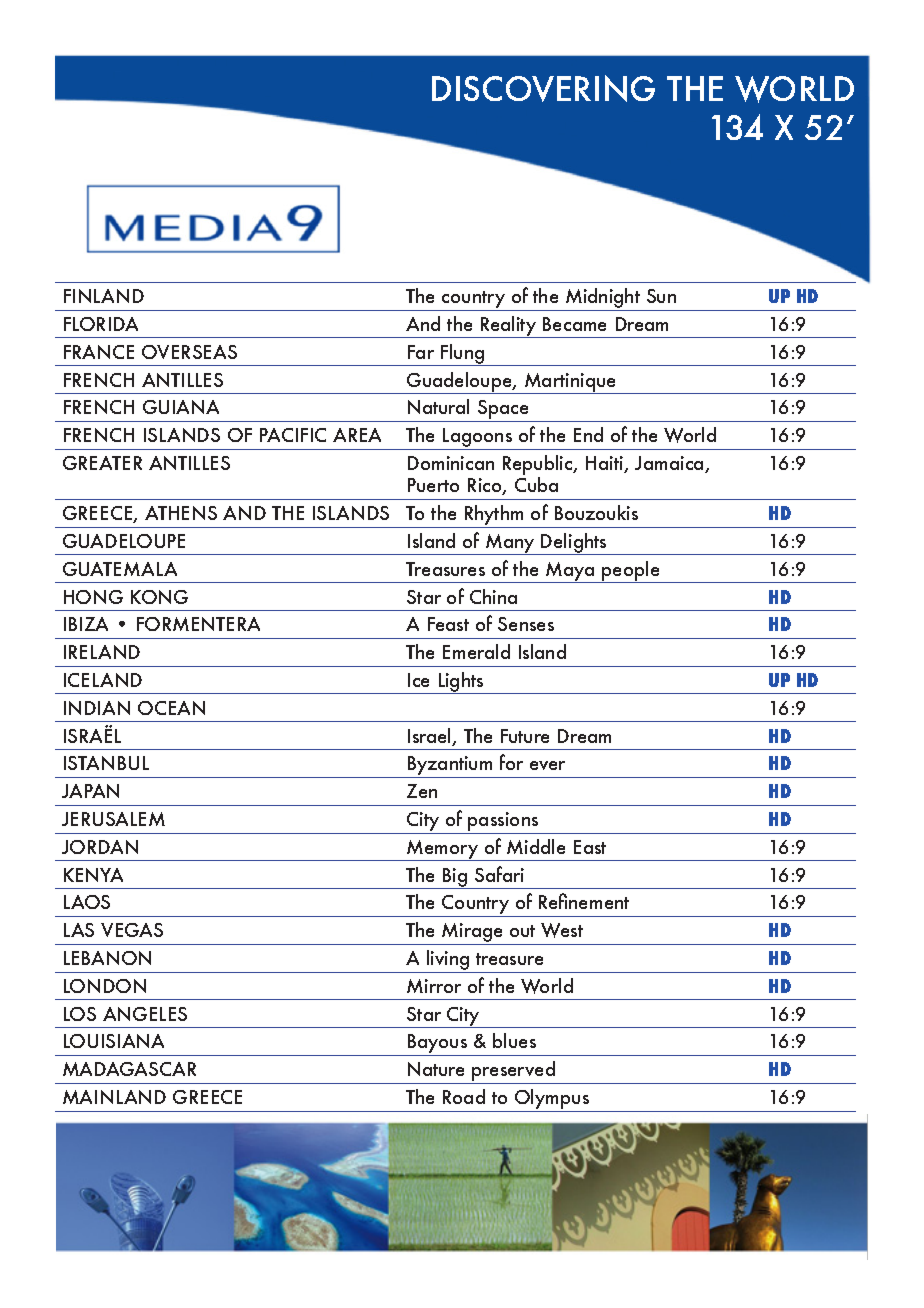  Describe the element at coordinates (547, 765) in the image. I see `ever` at that location.
